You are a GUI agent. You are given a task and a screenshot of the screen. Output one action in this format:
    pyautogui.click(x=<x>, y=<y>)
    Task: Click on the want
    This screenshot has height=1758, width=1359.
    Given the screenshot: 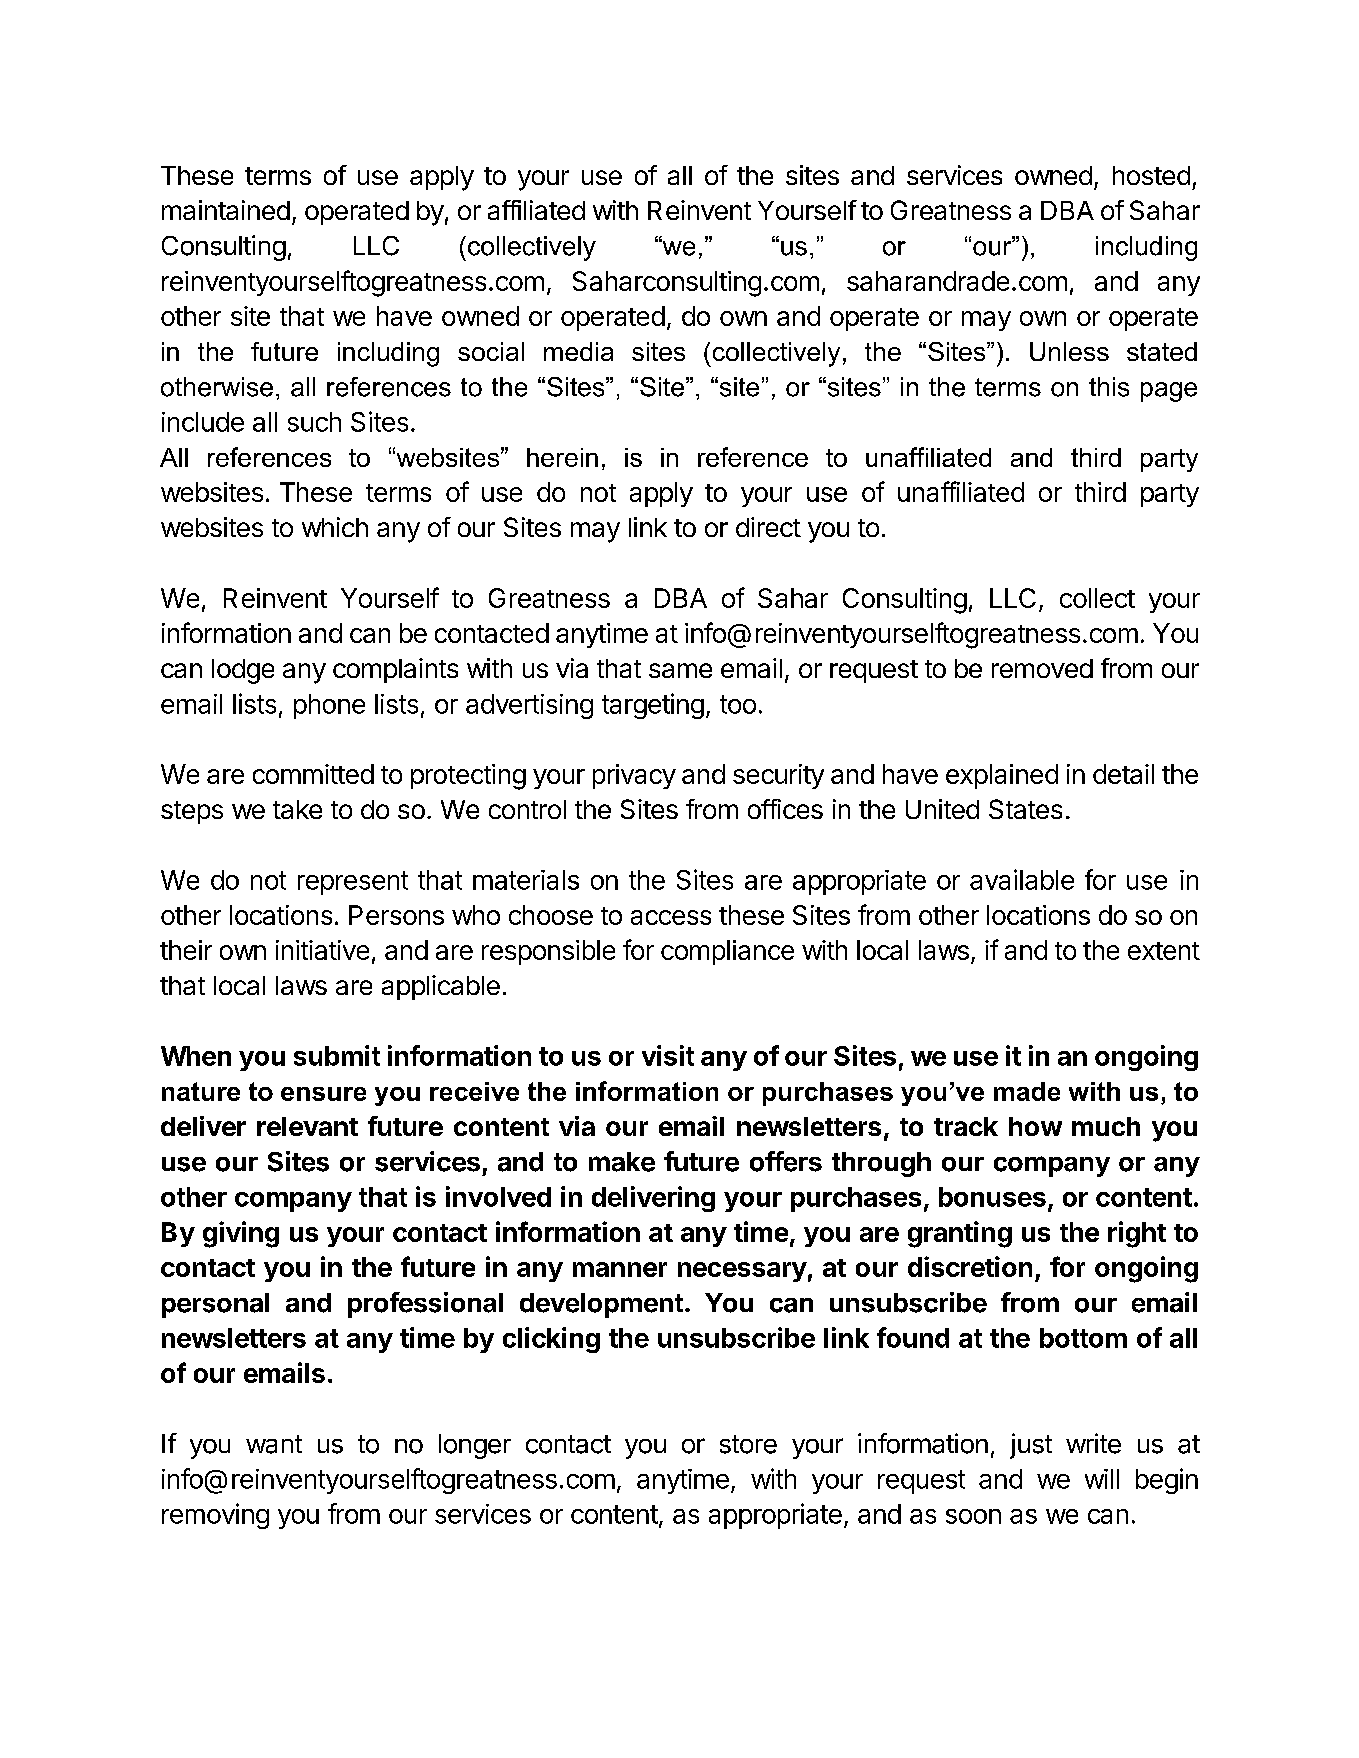 What is the action you would take?
    pyautogui.click(x=274, y=1444)
